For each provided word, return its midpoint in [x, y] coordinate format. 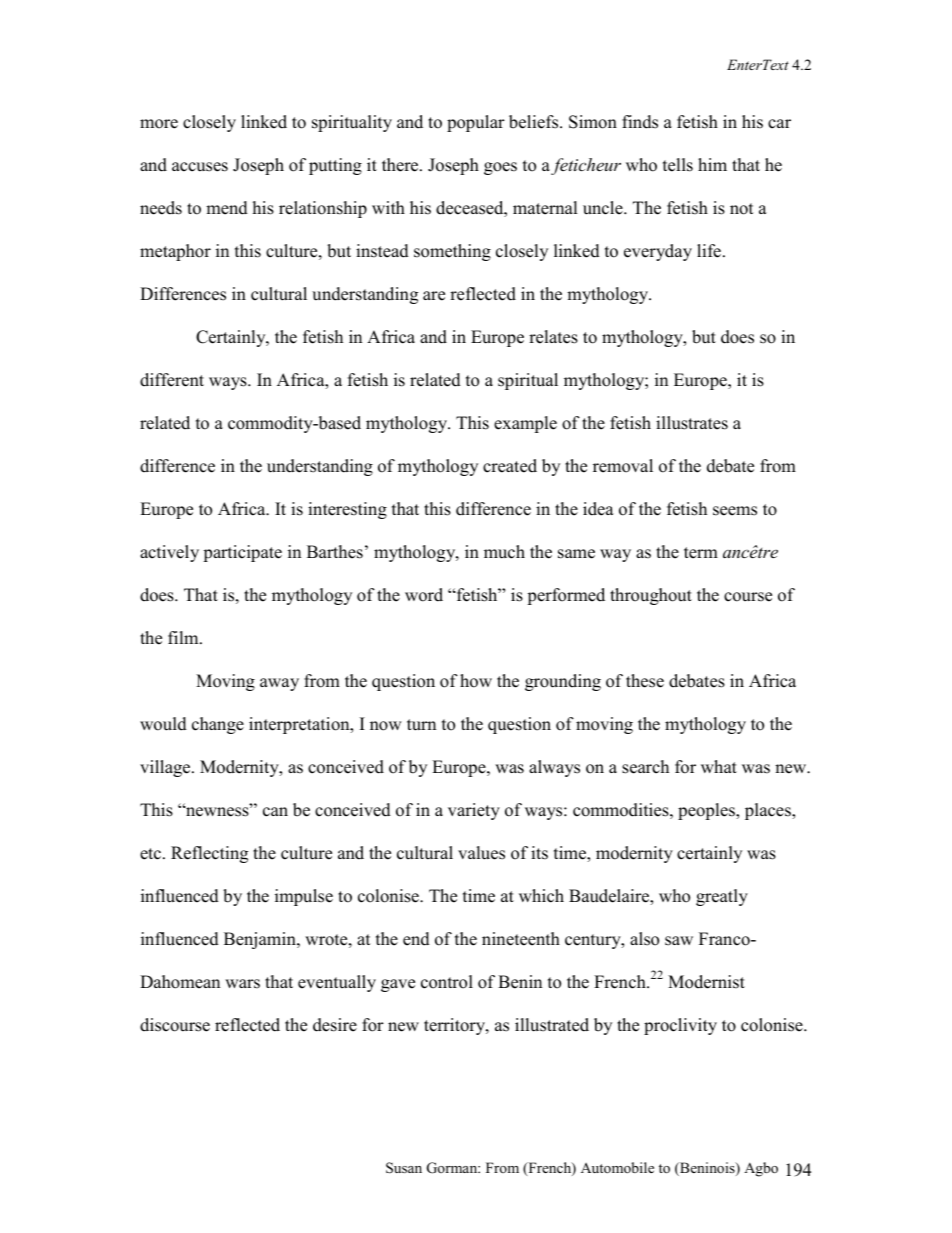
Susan [404, 1168]
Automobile [617, 1167]
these [645, 681]
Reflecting [209, 854]
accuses [200, 167]
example [525, 424]
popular [476, 123]
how [476, 681]
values [481, 853]
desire [335, 1025]
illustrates [692, 423]
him [712, 164]
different [172, 380]
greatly [722, 897]
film [184, 637]
